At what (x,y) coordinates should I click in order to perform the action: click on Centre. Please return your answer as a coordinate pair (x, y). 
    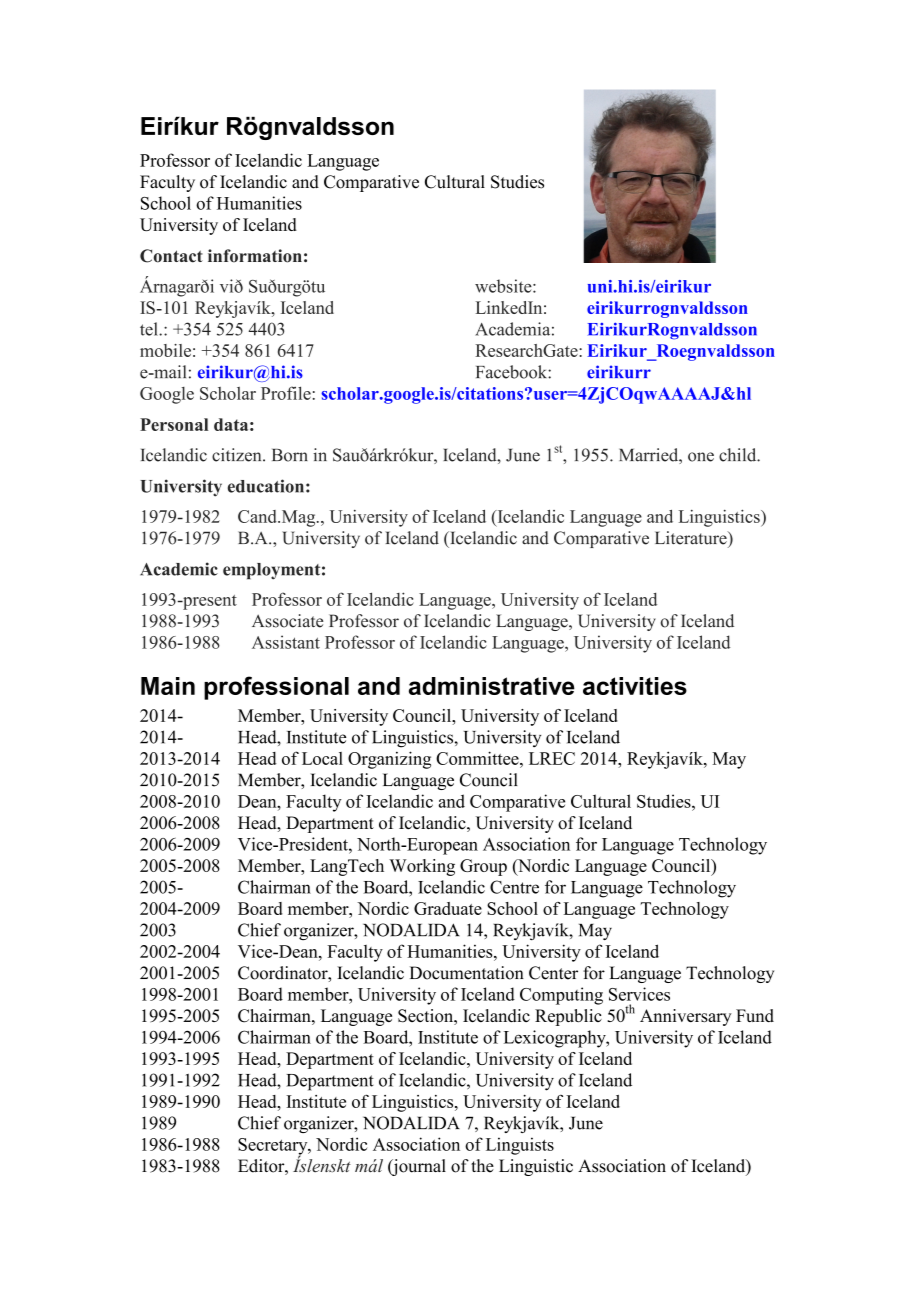
    Looking at the image, I should click on (514, 887).
